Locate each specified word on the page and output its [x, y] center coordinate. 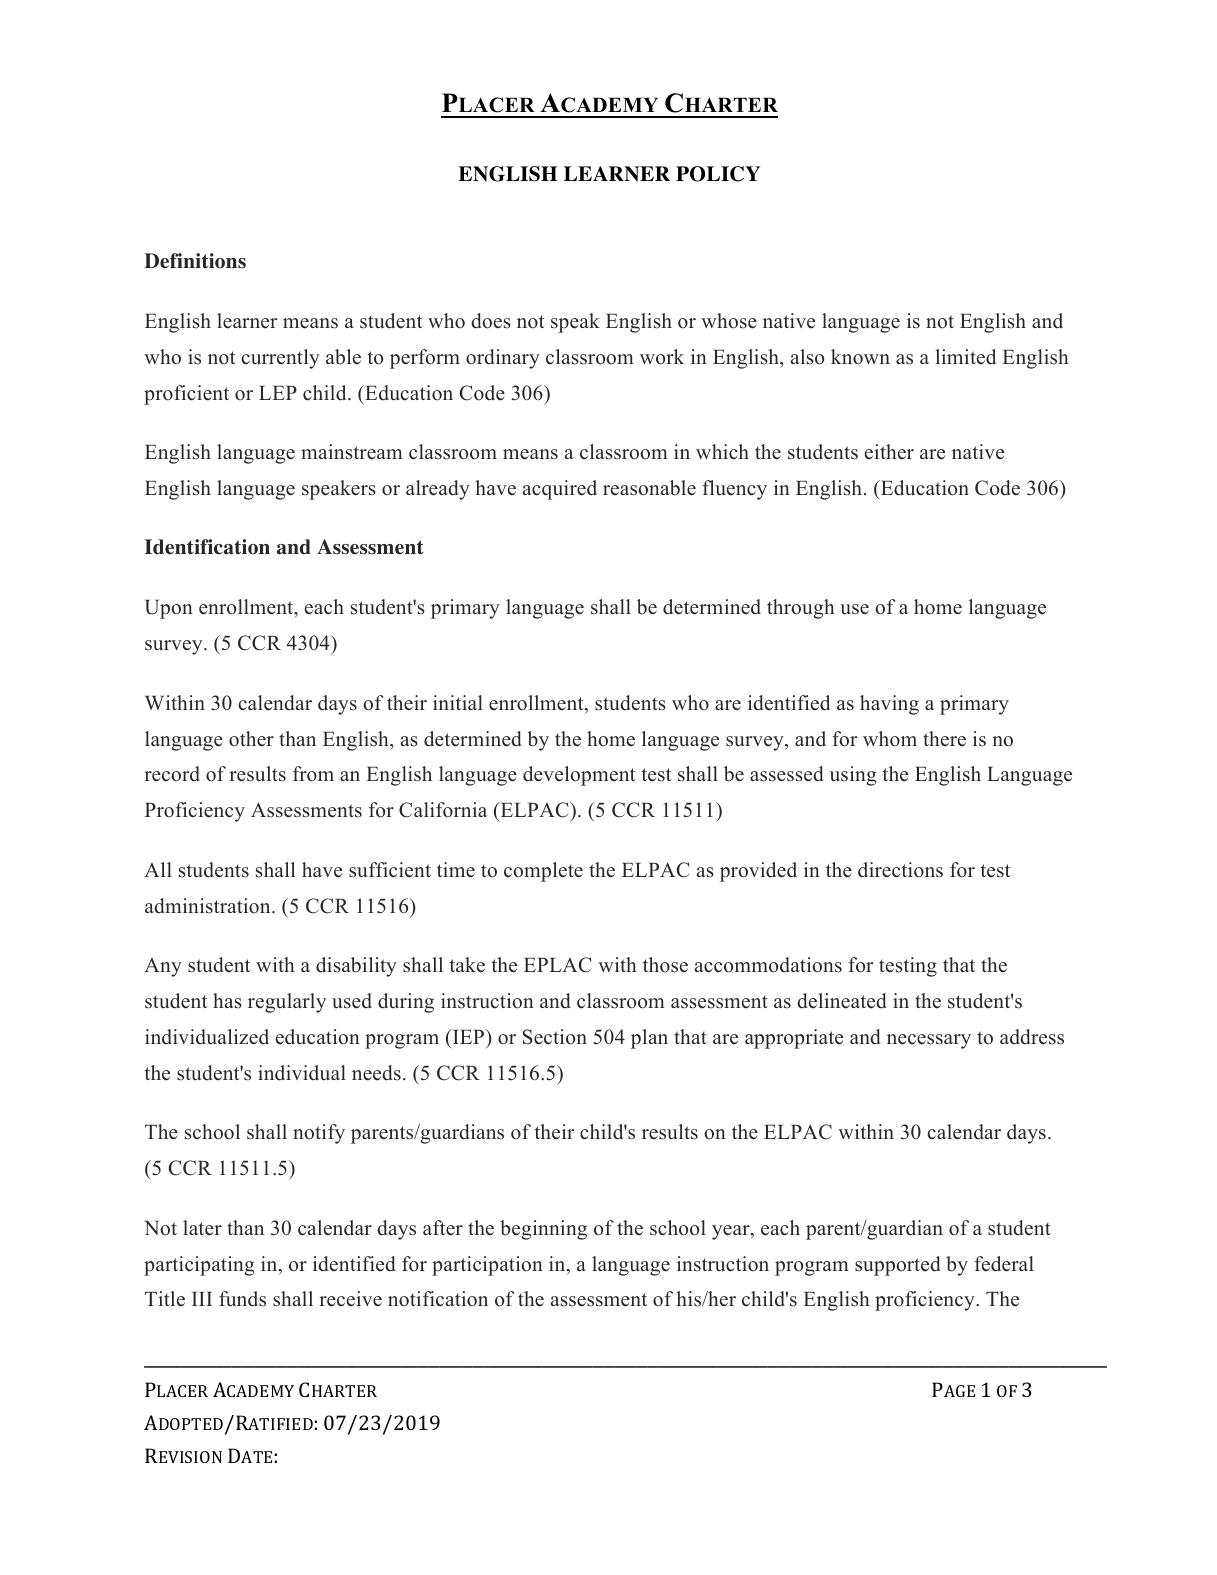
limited [965, 357]
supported [897, 1266]
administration [209, 906]
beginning [543, 1230]
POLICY [718, 174]
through [801, 609]
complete [543, 872]
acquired [560, 490]
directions [900, 870]
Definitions [195, 261]
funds [242, 1299]
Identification [207, 547]
